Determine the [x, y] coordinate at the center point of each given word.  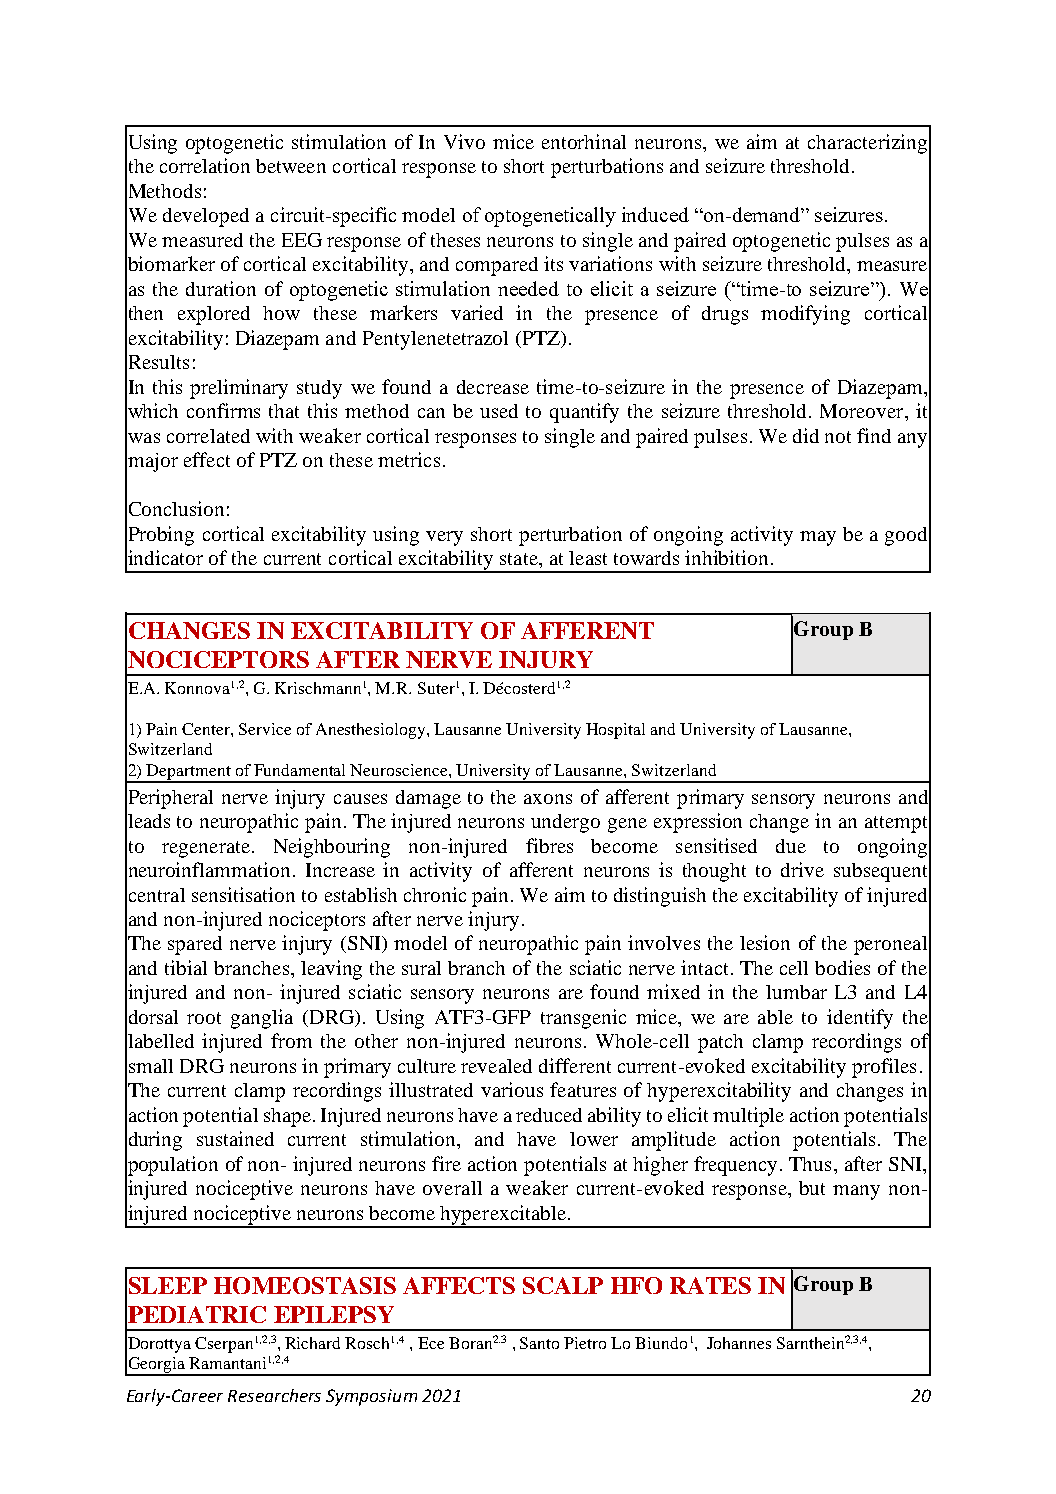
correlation [205, 165]
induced [655, 214]
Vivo [464, 141]
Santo [539, 1343]
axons [548, 799]
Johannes [739, 1343]
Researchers [274, 1395]
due [791, 846]
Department [189, 773]
